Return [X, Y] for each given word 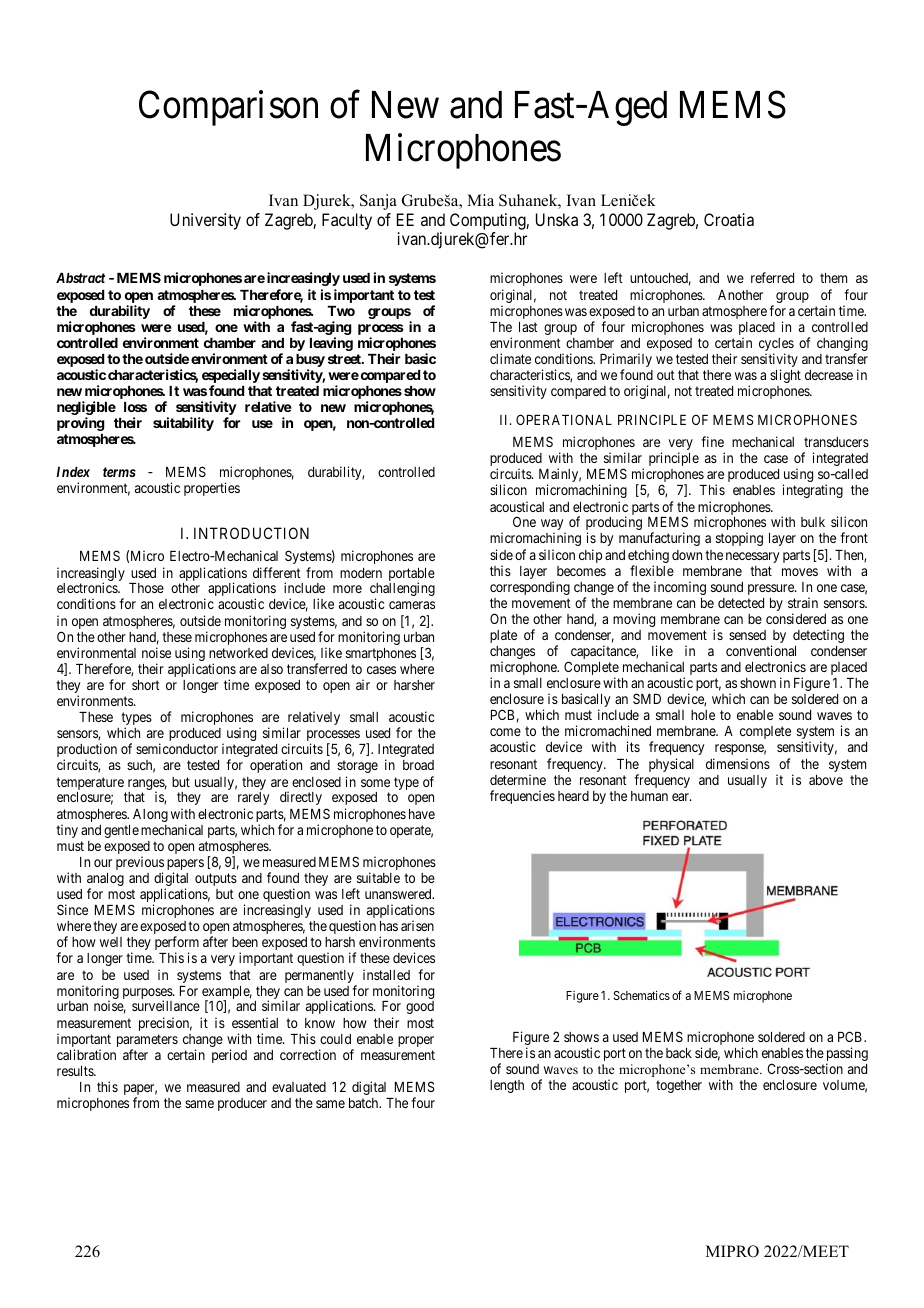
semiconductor [177, 748]
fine [712, 441]
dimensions [738, 763]
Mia [480, 200]
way [553, 526]
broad [418, 765]
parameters [147, 1042]
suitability [183, 424]
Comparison [228, 108]
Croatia [729, 219]
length [507, 1086]
